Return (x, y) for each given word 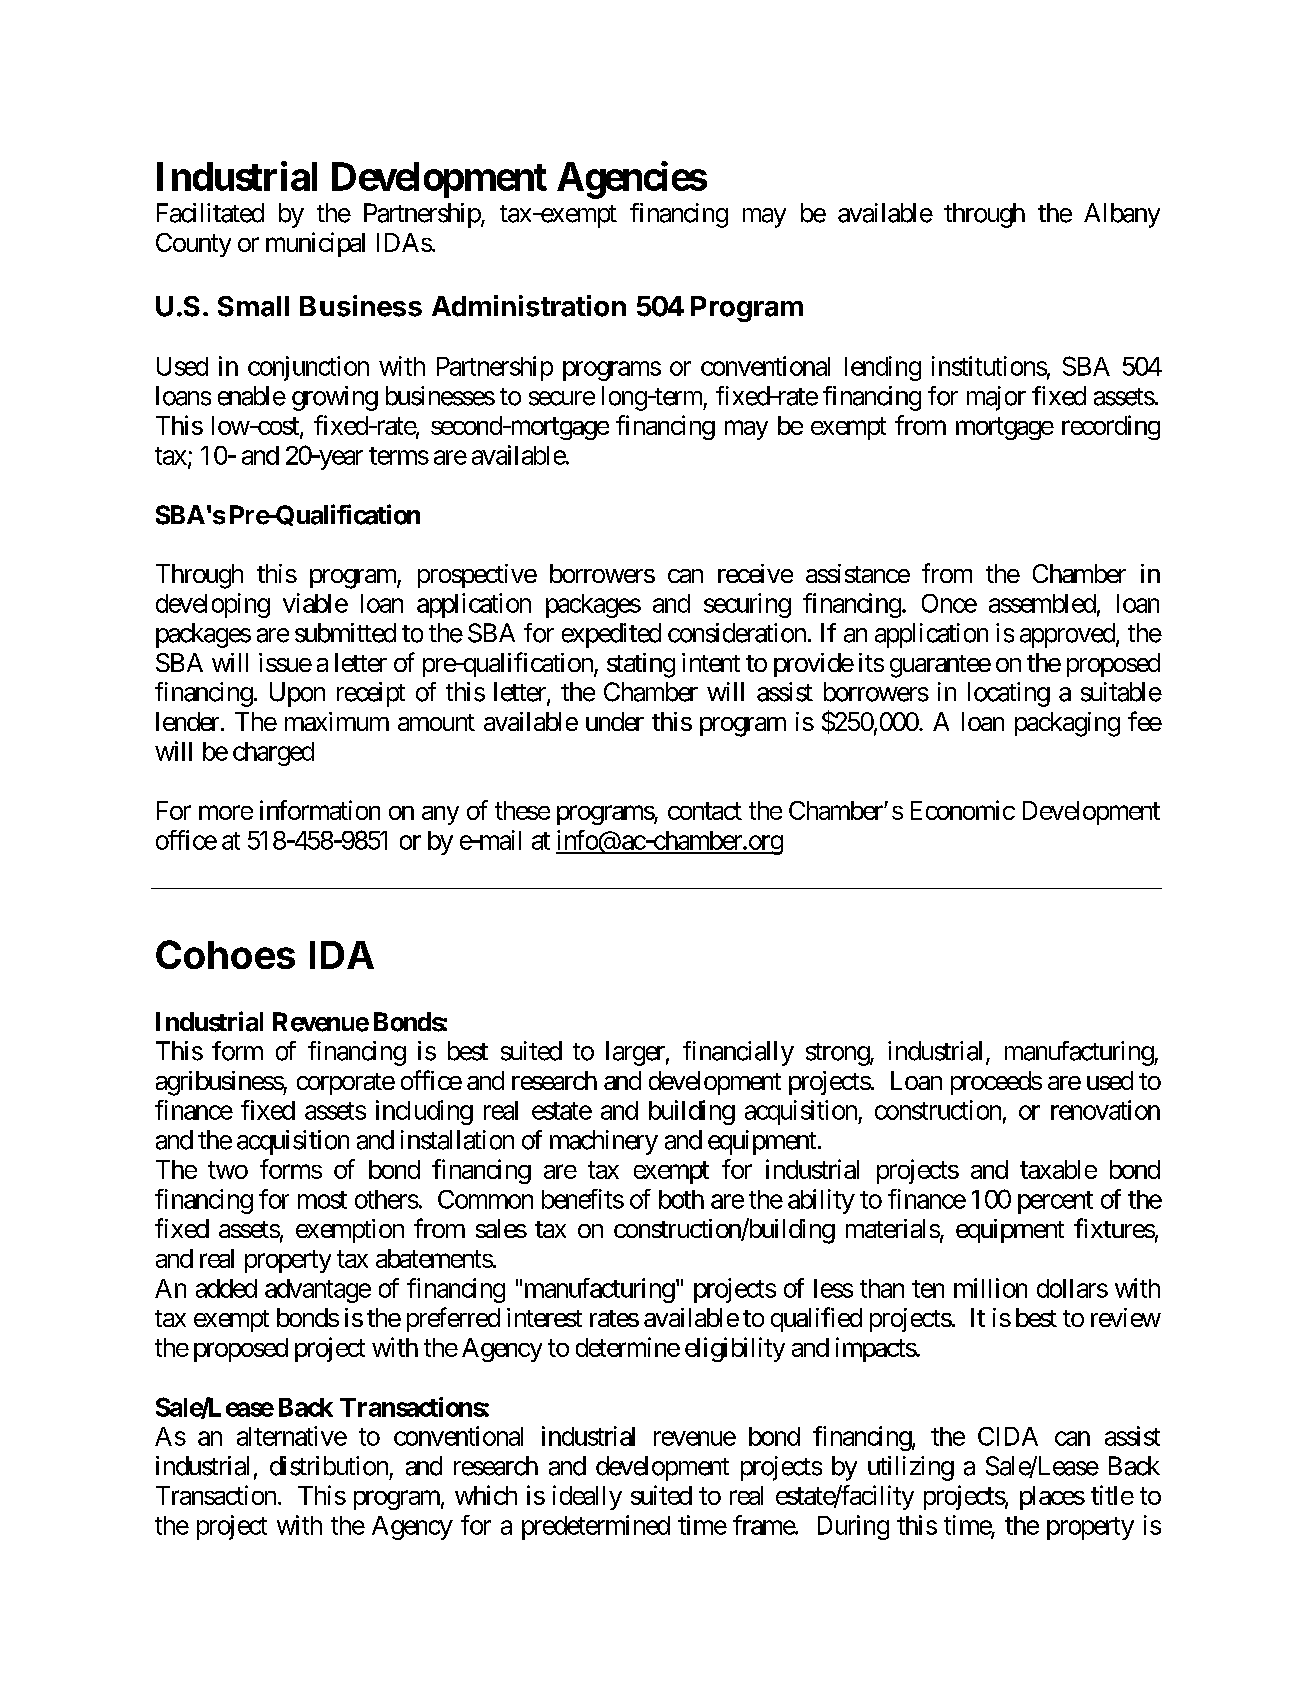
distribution (329, 1466)
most (322, 1200)
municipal (315, 244)
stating (641, 665)
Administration (529, 306)
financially (738, 1053)
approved (1068, 635)
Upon (297, 694)
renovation (1105, 1110)
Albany (1122, 215)
